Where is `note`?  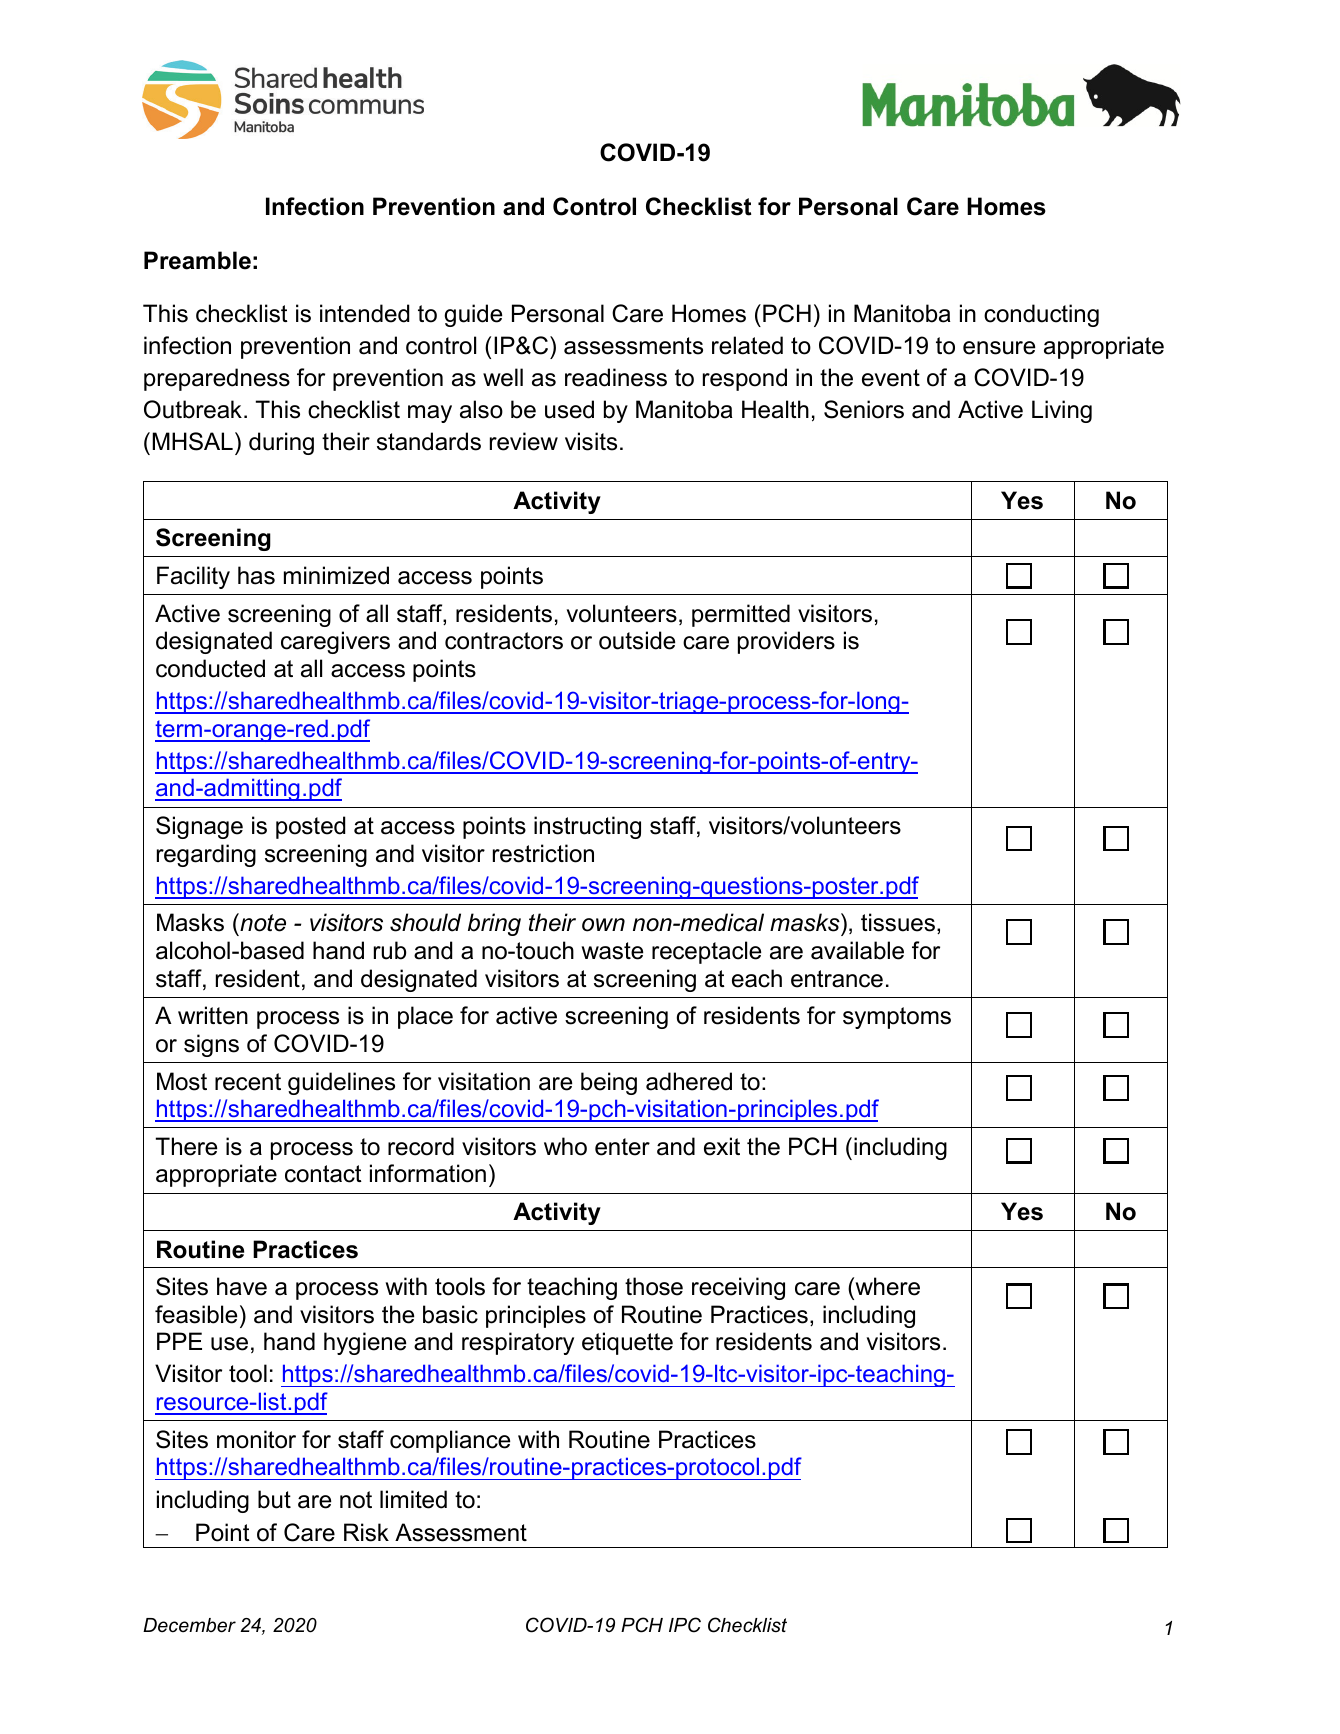 note is located at coordinates (262, 922).
